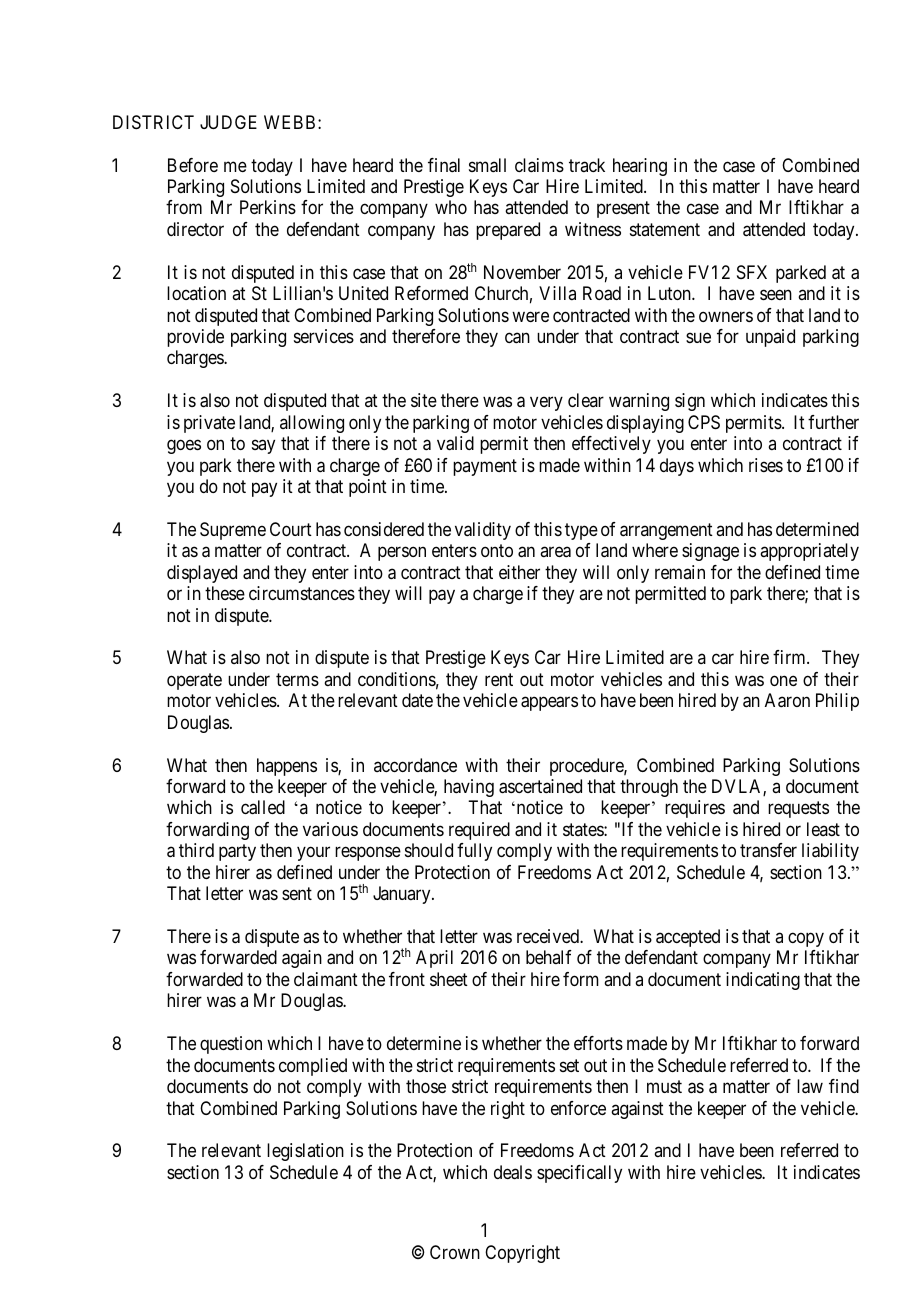  What do you see at coordinates (297, 679) in the page?
I see `terms` at bounding box center [297, 679].
